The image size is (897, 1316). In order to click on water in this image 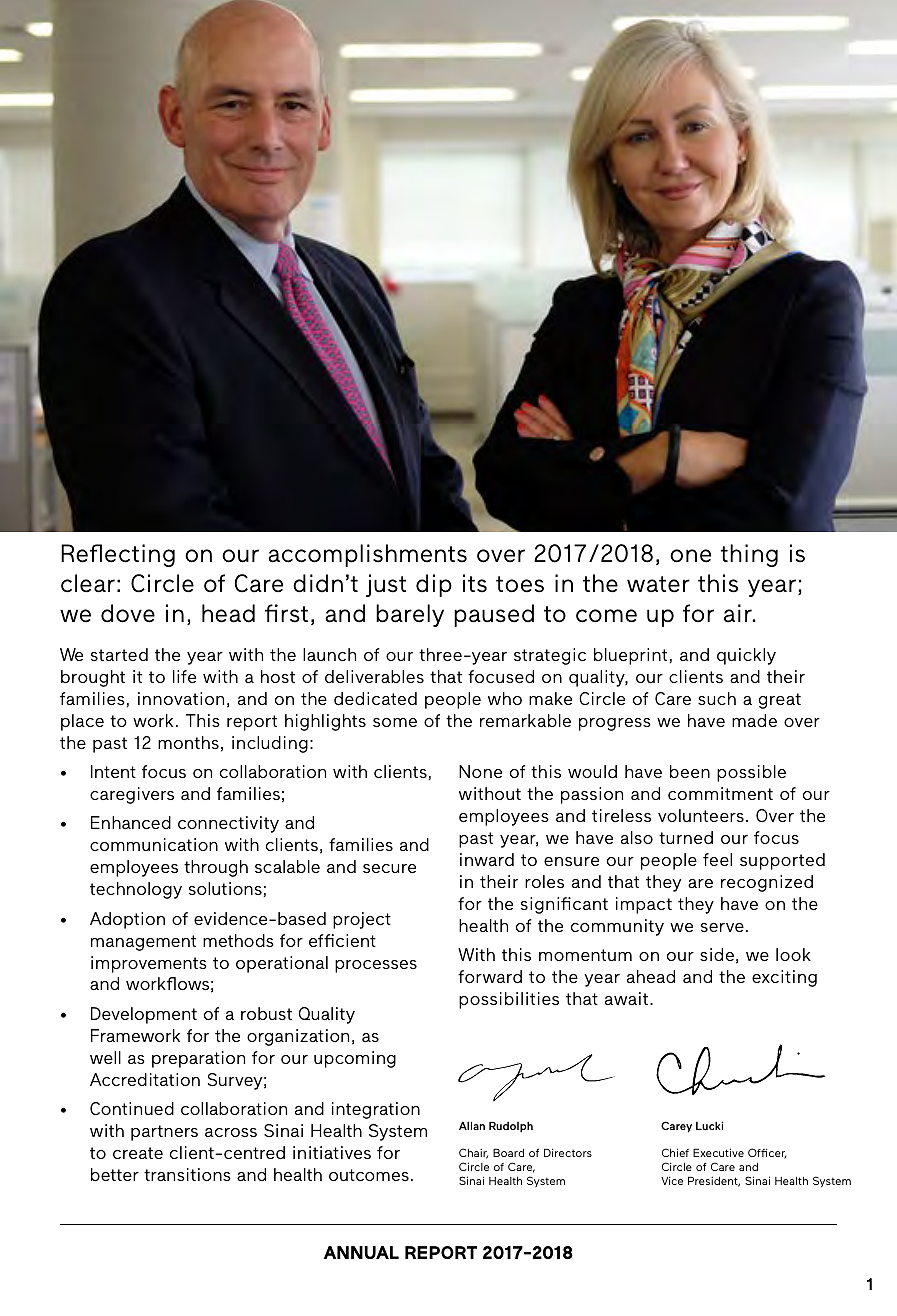, I will do `click(658, 584)`.
